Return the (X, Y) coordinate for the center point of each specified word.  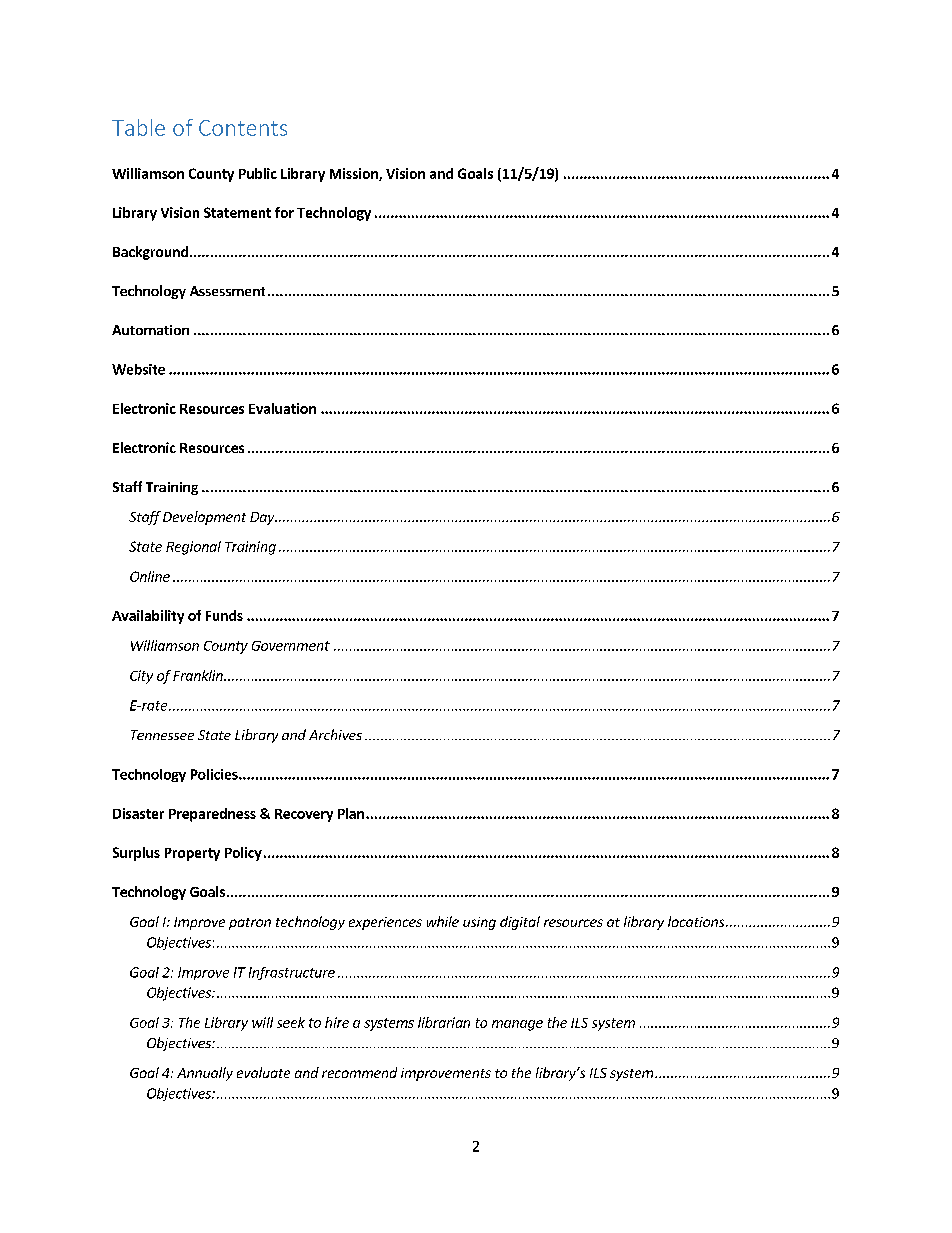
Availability (148, 617)
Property (192, 854)
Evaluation (282, 408)
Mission (355, 174)
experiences (385, 923)
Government (291, 646)
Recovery (304, 815)
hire (337, 1022)
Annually (205, 1074)
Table (138, 127)
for (284, 212)
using (479, 923)
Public (258, 173)
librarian (444, 1022)
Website (138, 369)
